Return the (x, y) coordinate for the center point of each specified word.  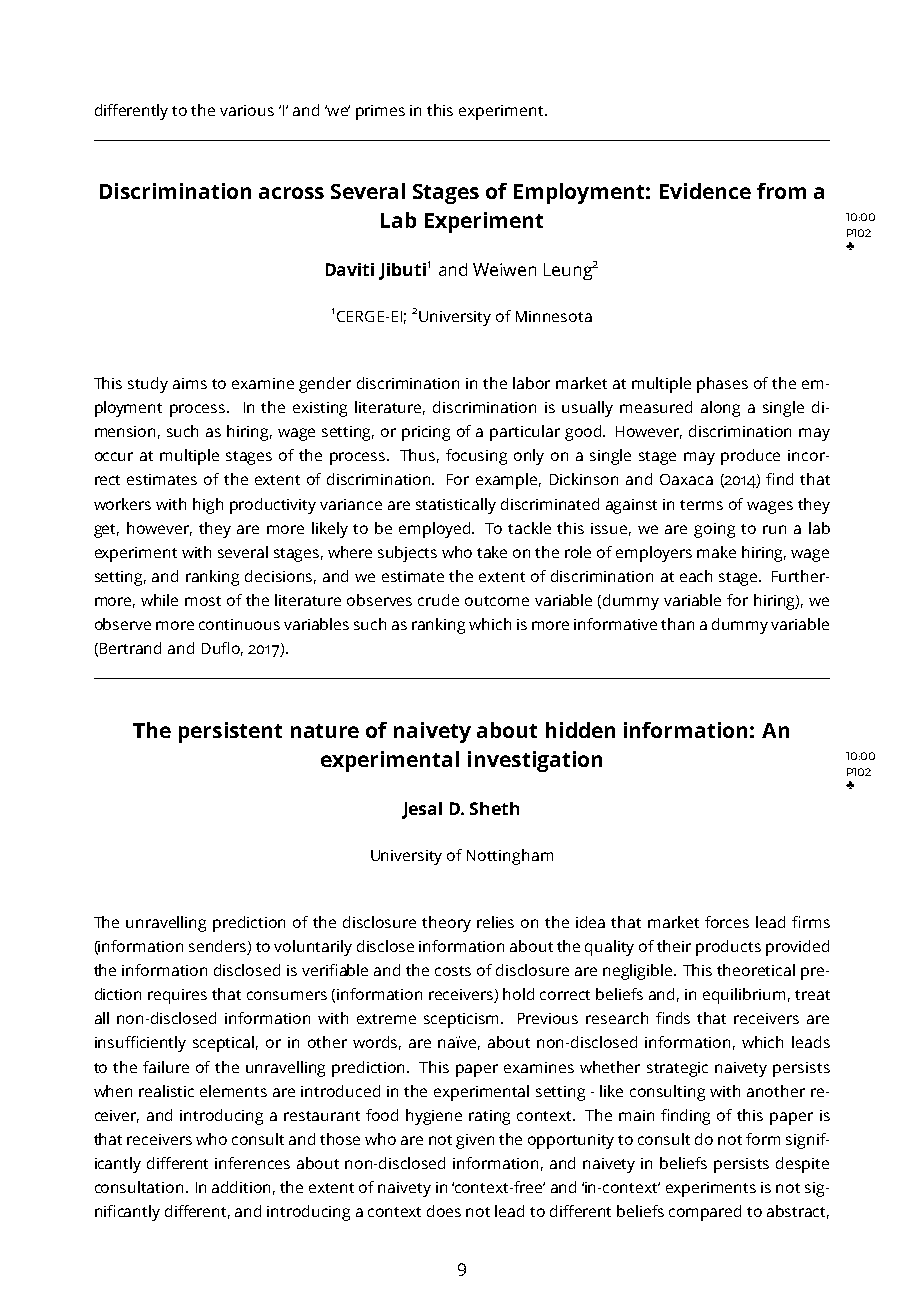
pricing (426, 433)
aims (190, 383)
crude (438, 600)
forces (727, 922)
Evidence (705, 191)
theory (446, 924)
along (720, 409)
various (247, 110)
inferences (252, 1163)
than (677, 624)
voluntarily (313, 948)
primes (380, 112)
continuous (239, 624)
